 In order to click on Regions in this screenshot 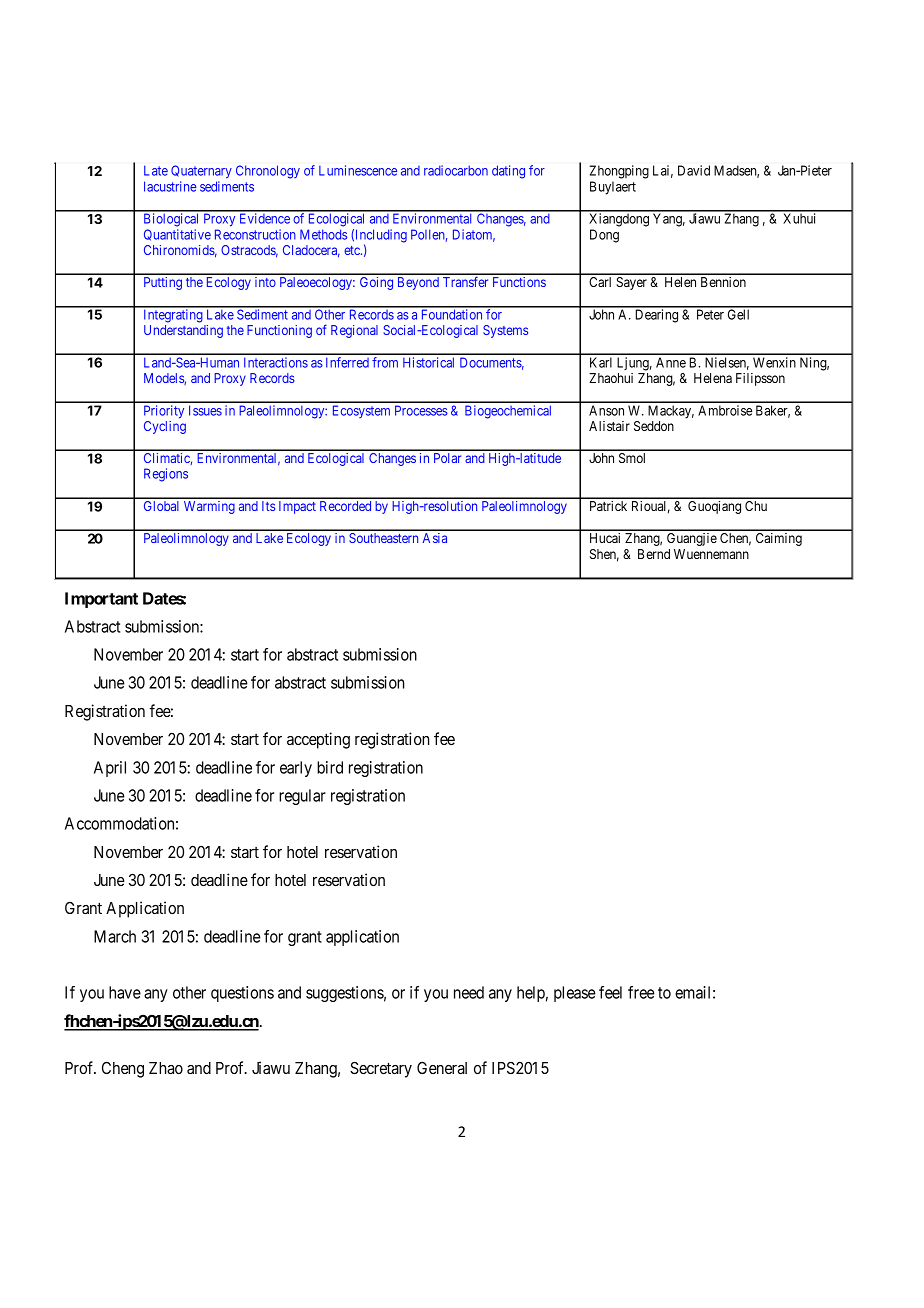, I will do `click(166, 475)`.
